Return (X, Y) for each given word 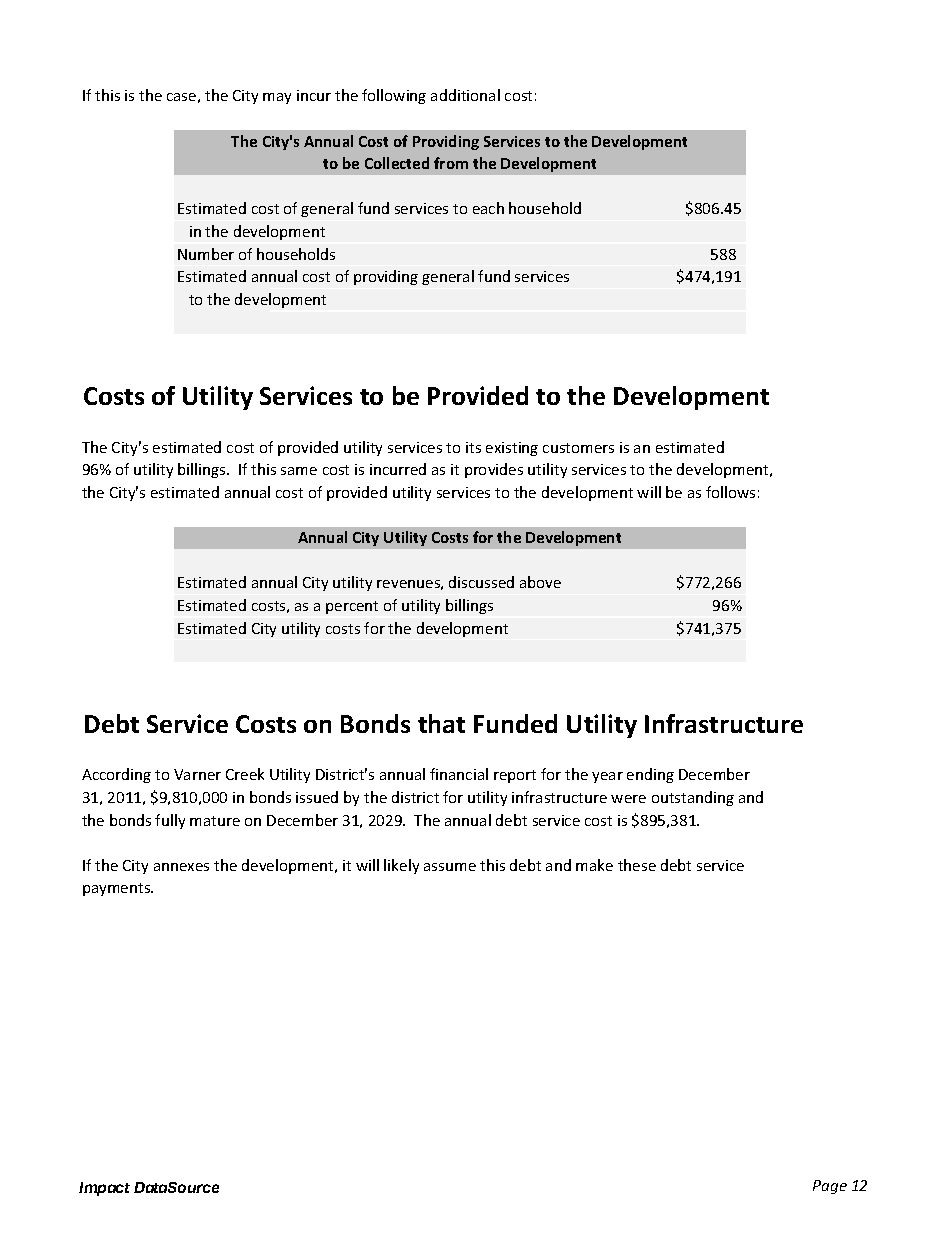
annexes (181, 867)
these (637, 865)
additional (465, 95)
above (540, 582)
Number (206, 254)
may (277, 98)
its (473, 447)
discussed (481, 582)
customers (578, 448)
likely (401, 866)
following (394, 96)
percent (352, 607)
